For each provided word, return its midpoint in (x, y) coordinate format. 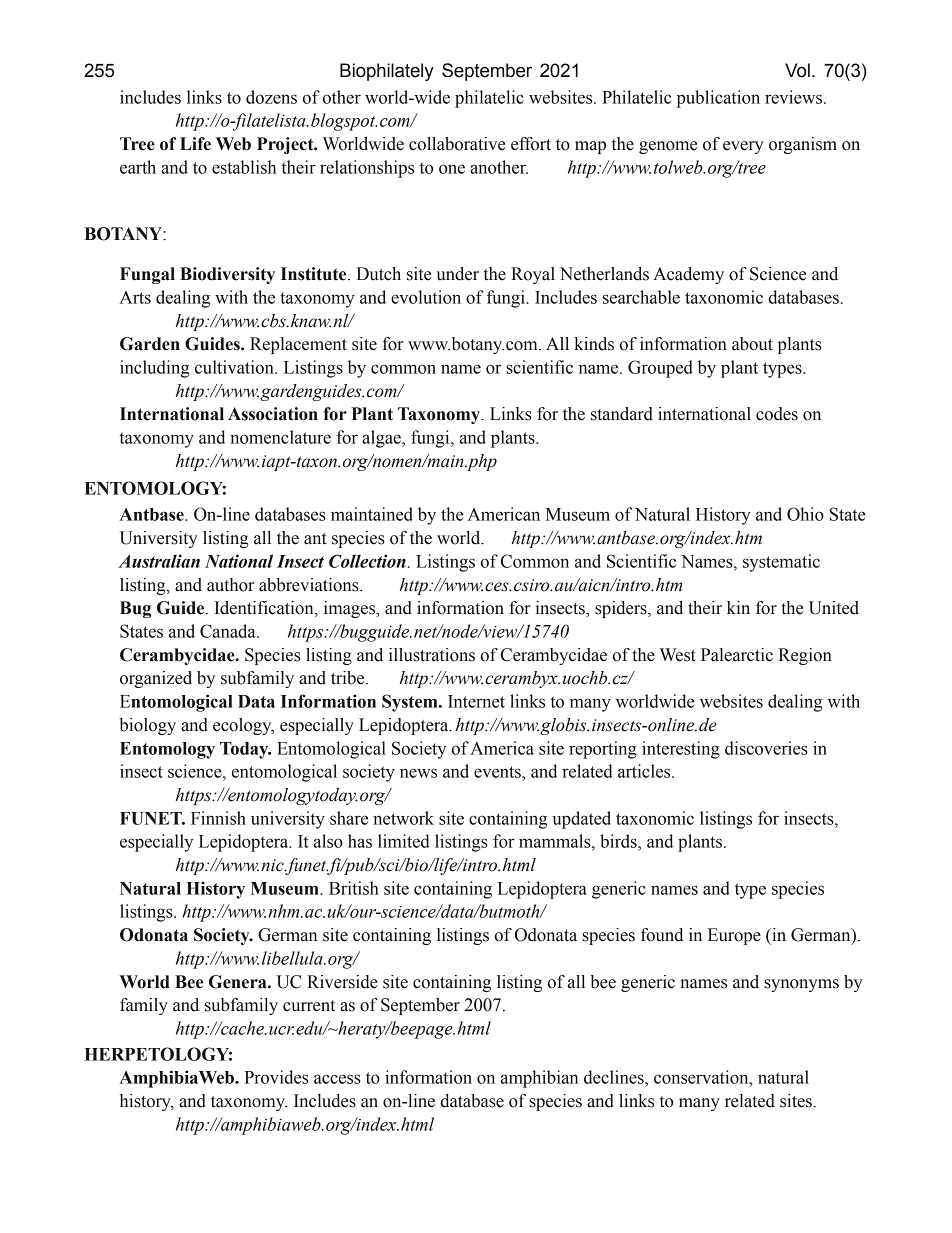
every (743, 147)
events (498, 772)
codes (777, 414)
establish (244, 167)
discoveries (766, 748)
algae (382, 439)
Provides (276, 1077)
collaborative (457, 144)
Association (273, 414)
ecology (243, 726)
